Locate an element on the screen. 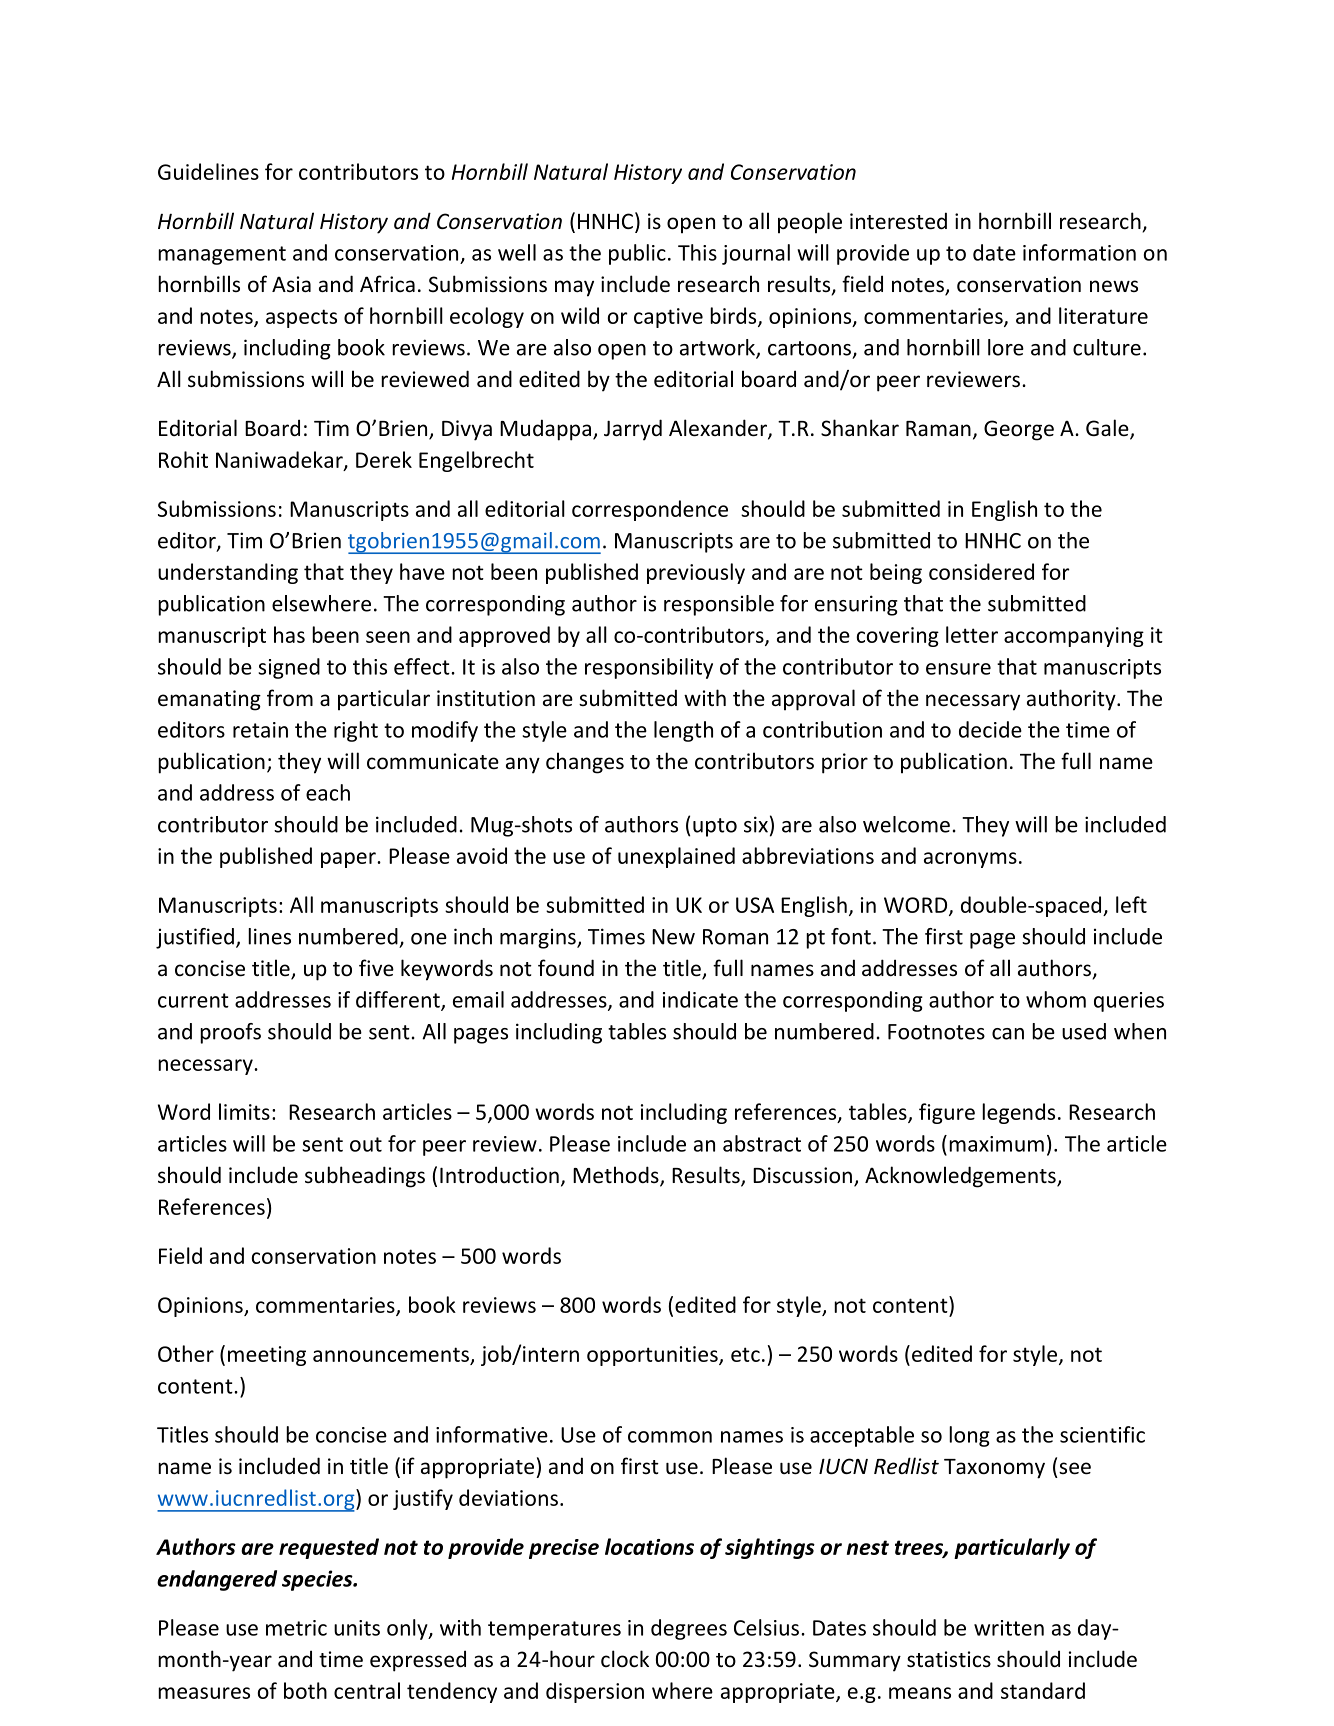  captive is located at coordinates (668, 318).
